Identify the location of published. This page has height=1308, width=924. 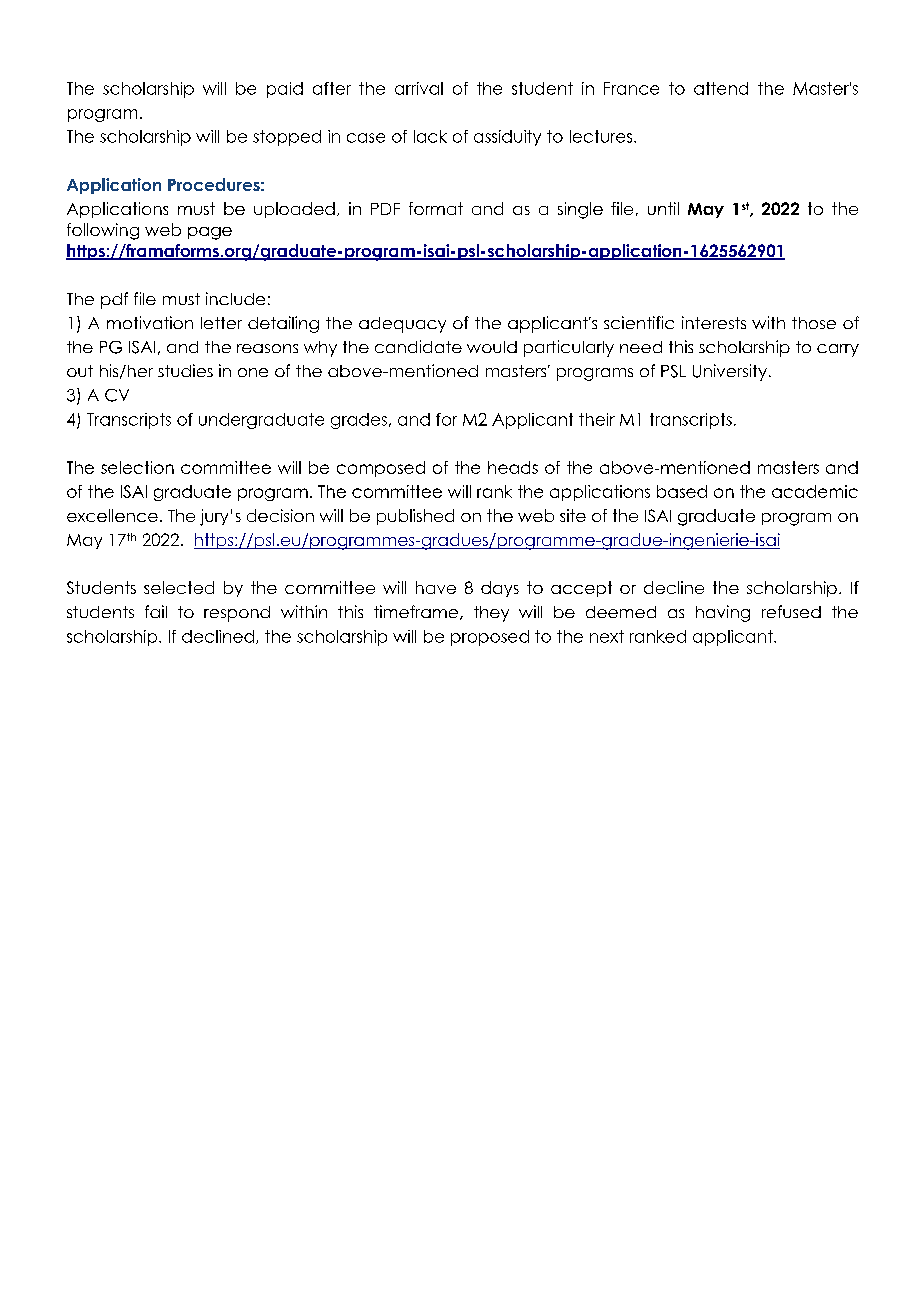
(415, 517).
